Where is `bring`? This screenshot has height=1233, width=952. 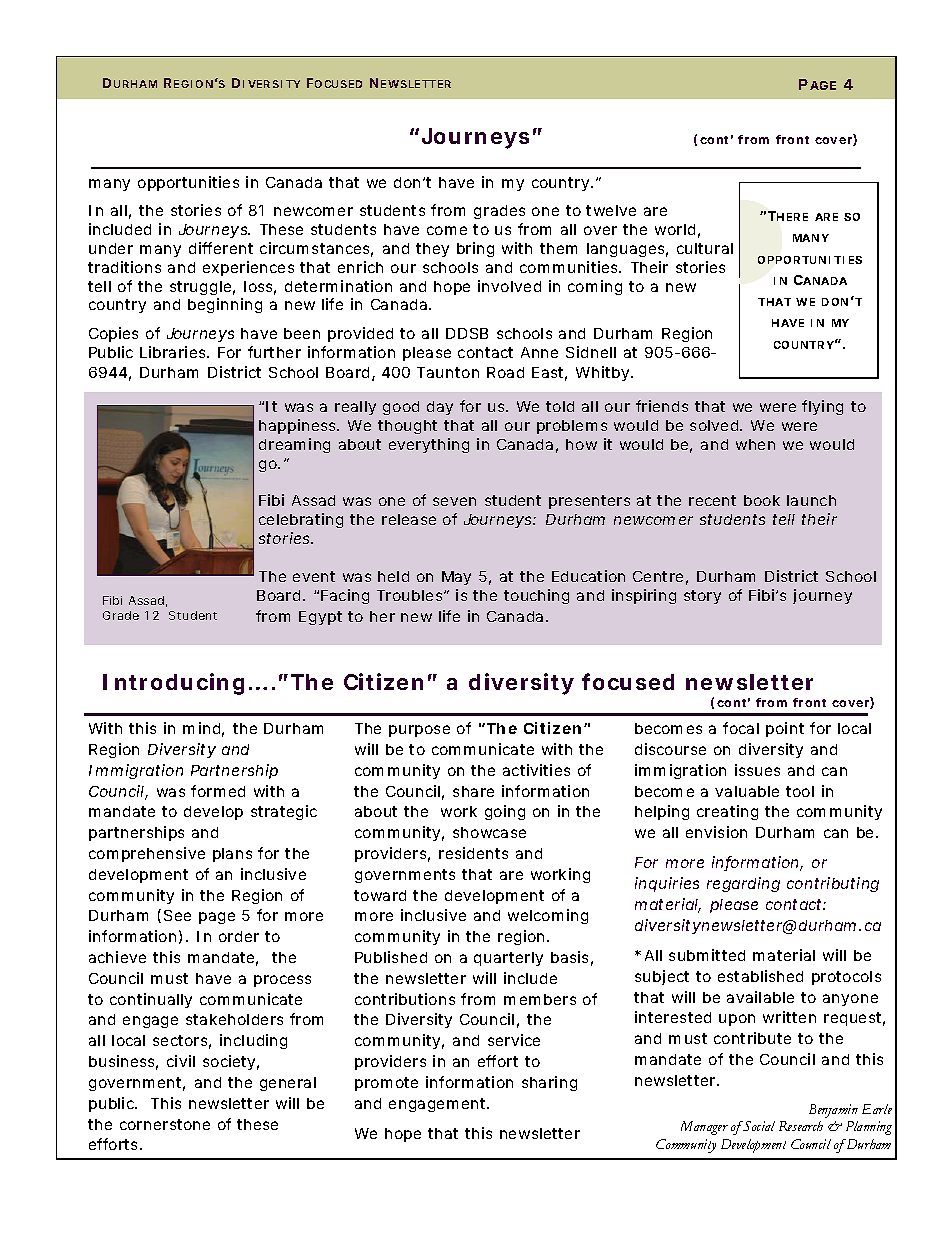
bring is located at coordinates (475, 249).
